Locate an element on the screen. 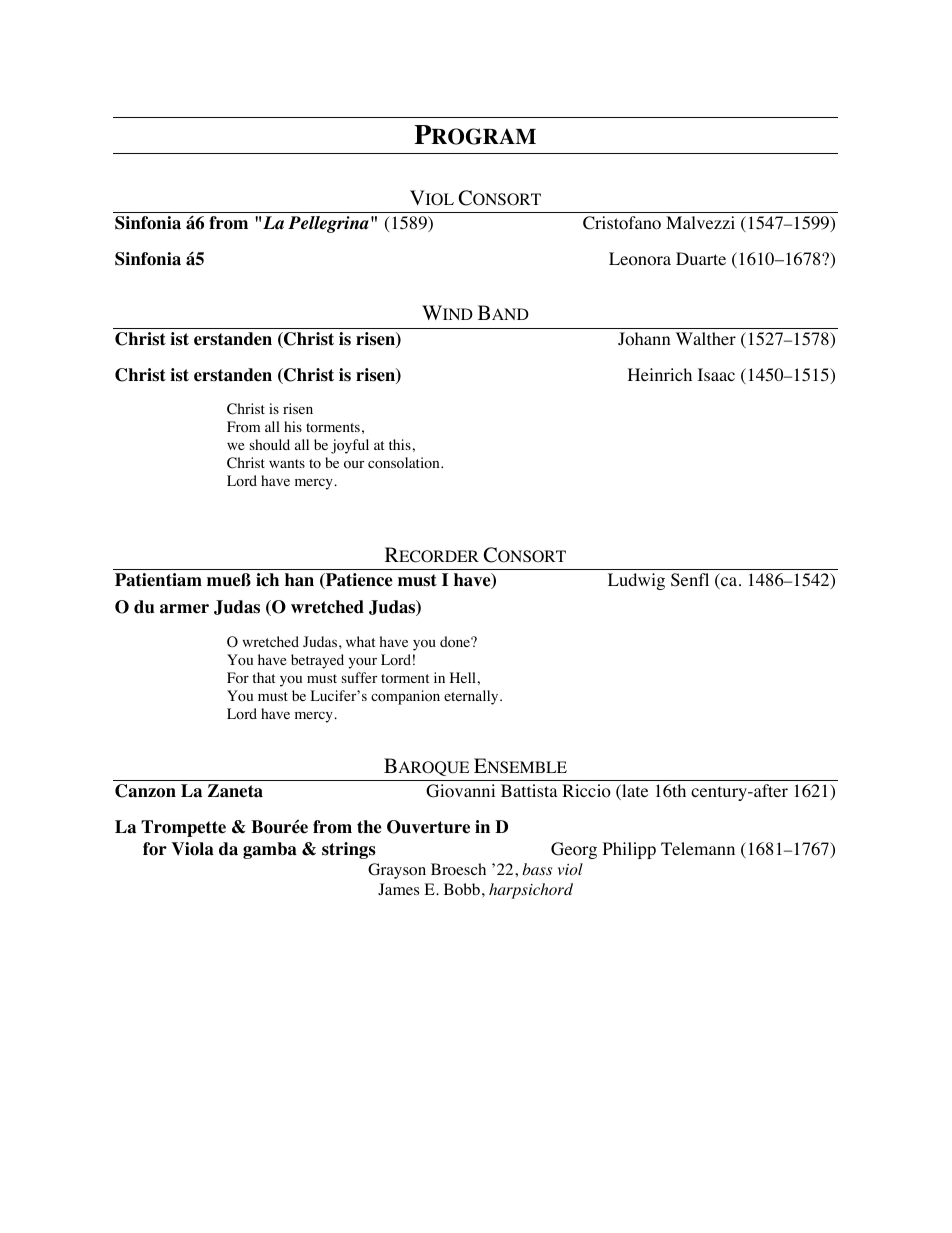 The width and height of the screenshot is (952, 1233). Philipp is located at coordinates (629, 850).
